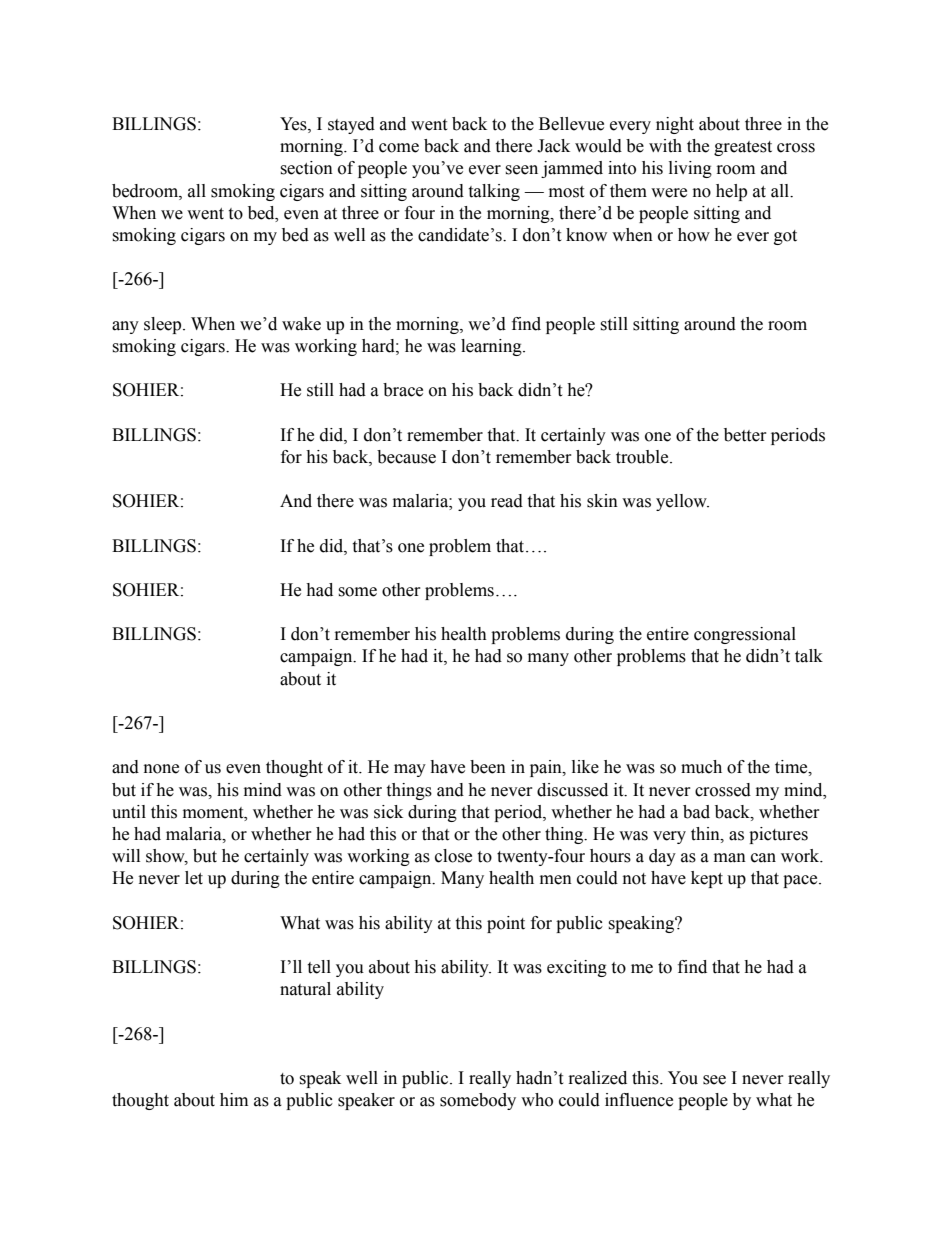 Image resolution: width=952 pixels, height=1233 pixels. I want to click on him, so click(234, 1099).
